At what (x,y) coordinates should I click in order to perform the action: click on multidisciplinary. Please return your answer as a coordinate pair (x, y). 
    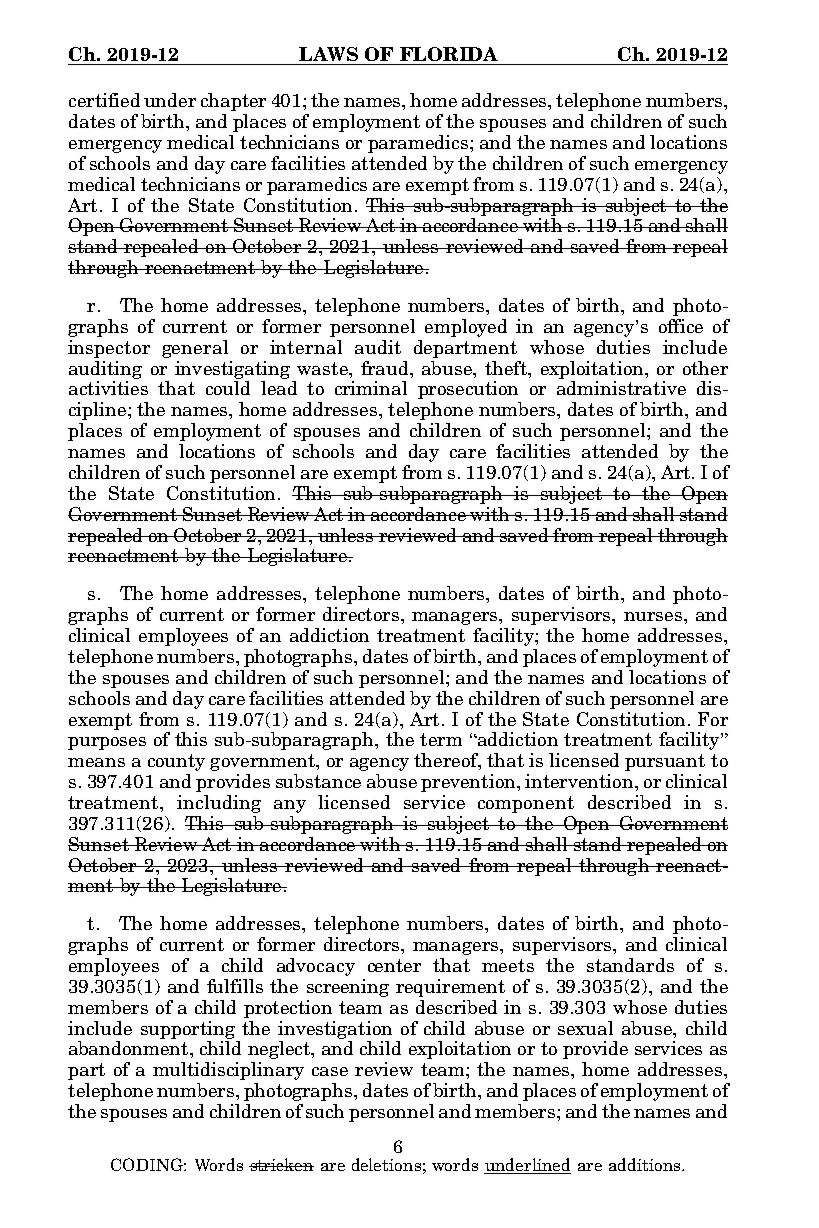
    Looking at the image, I should click on (228, 1071).
